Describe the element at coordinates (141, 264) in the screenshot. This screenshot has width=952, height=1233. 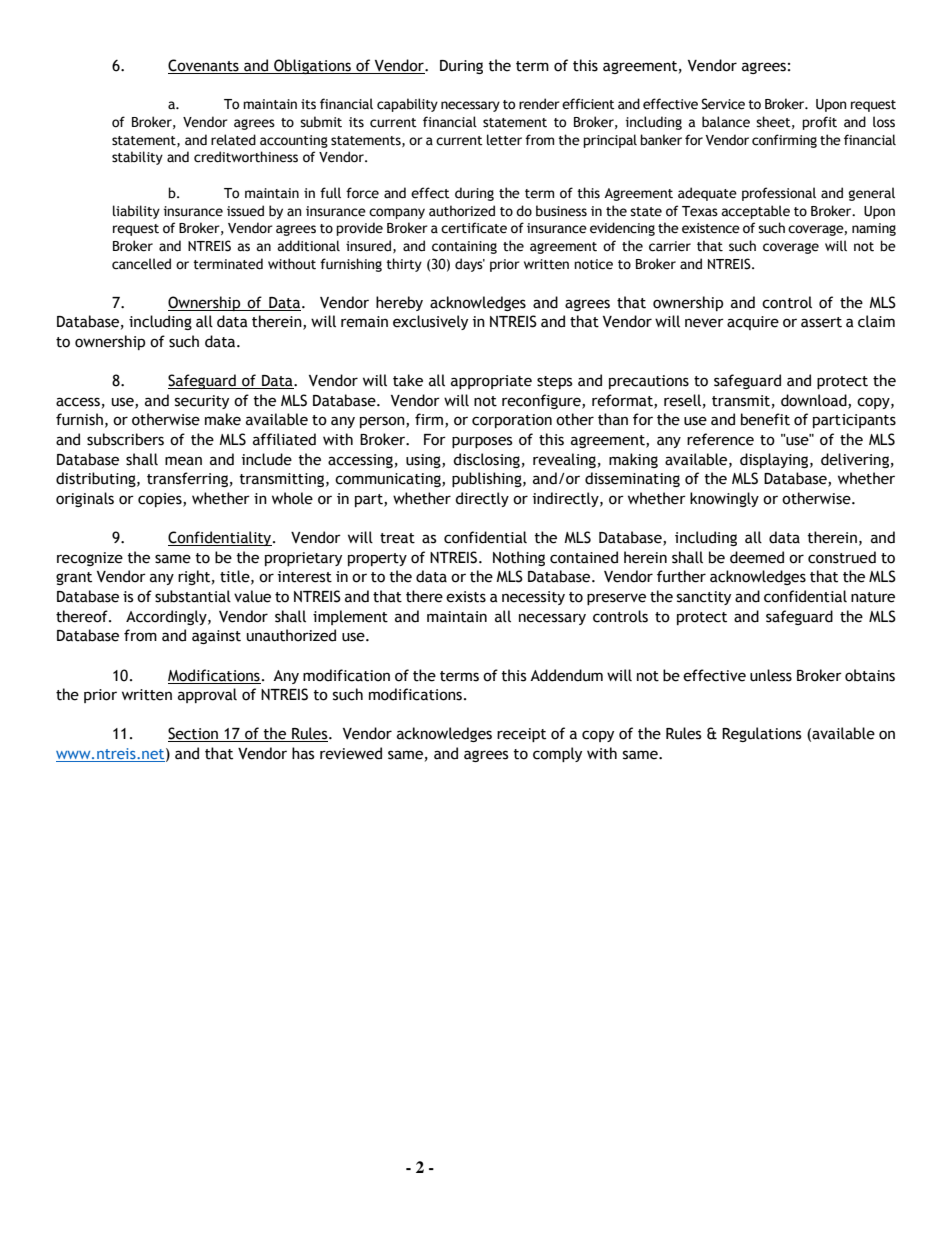
I see `cancelled` at that location.
